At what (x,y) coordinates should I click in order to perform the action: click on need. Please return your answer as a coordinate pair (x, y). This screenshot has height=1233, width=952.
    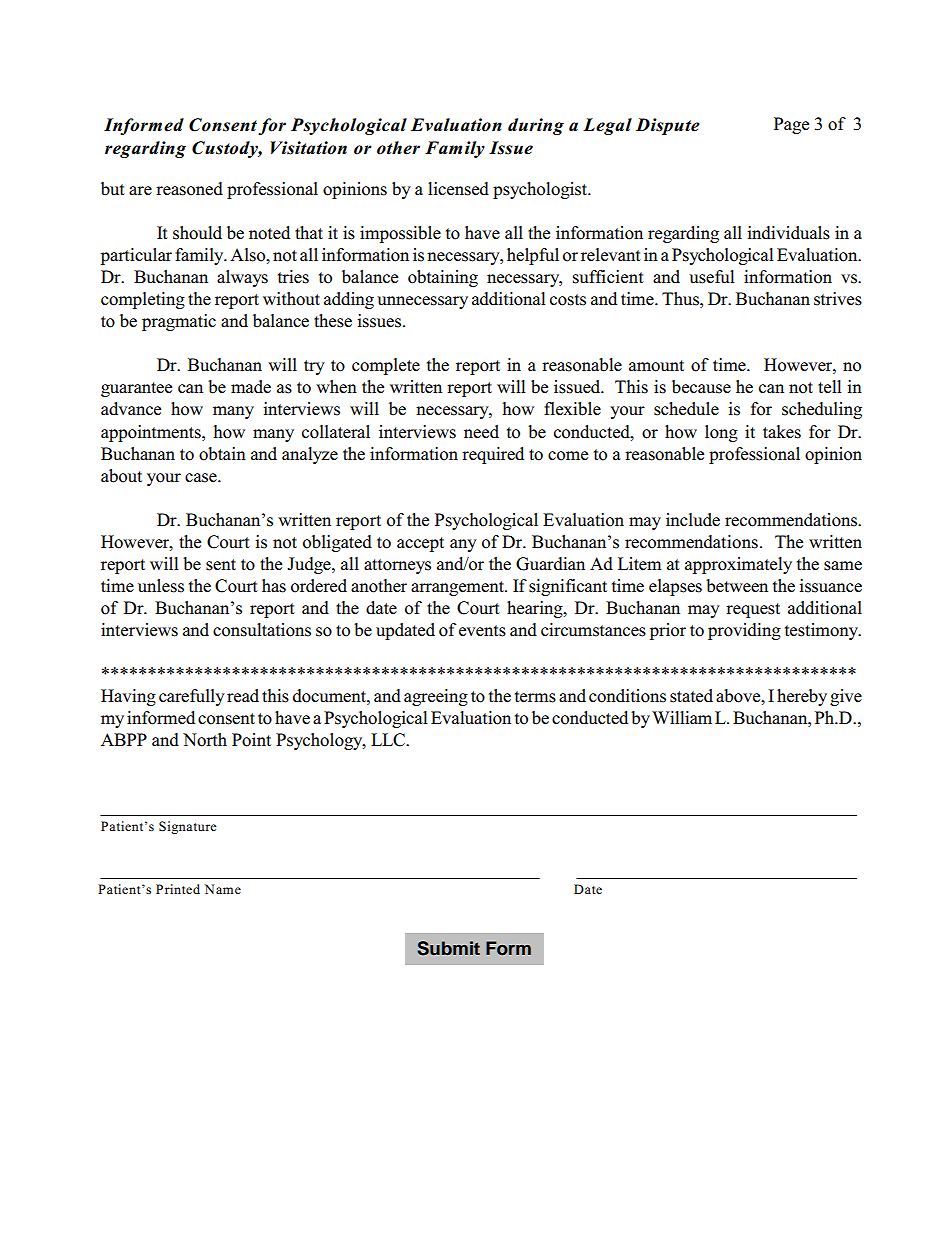
    Looking at the image, I should click on (481, 432).
